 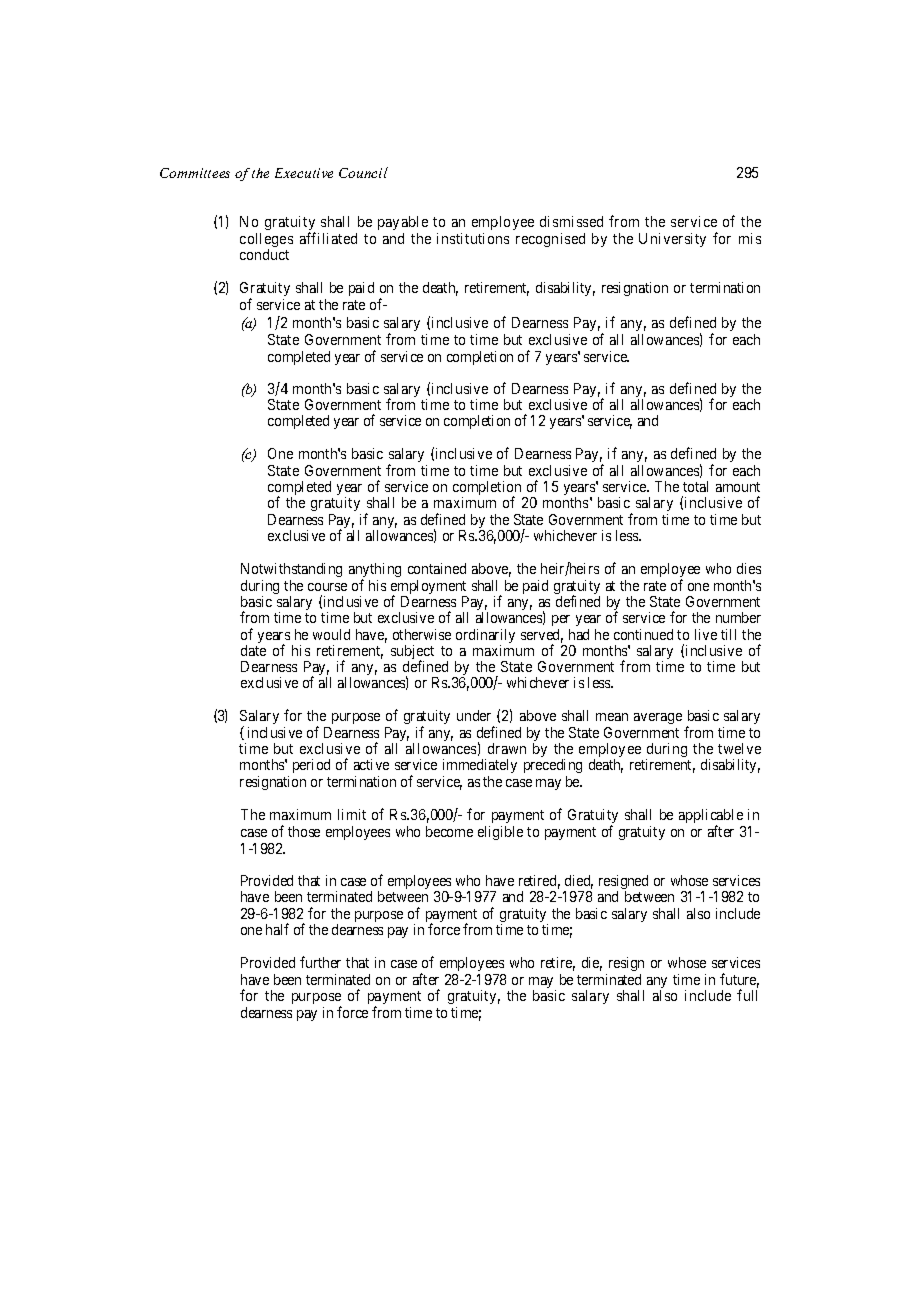 What do you see at coordinates (437, 568) in the screenshot?
I see `contained` at bounding box center [437, 568].
